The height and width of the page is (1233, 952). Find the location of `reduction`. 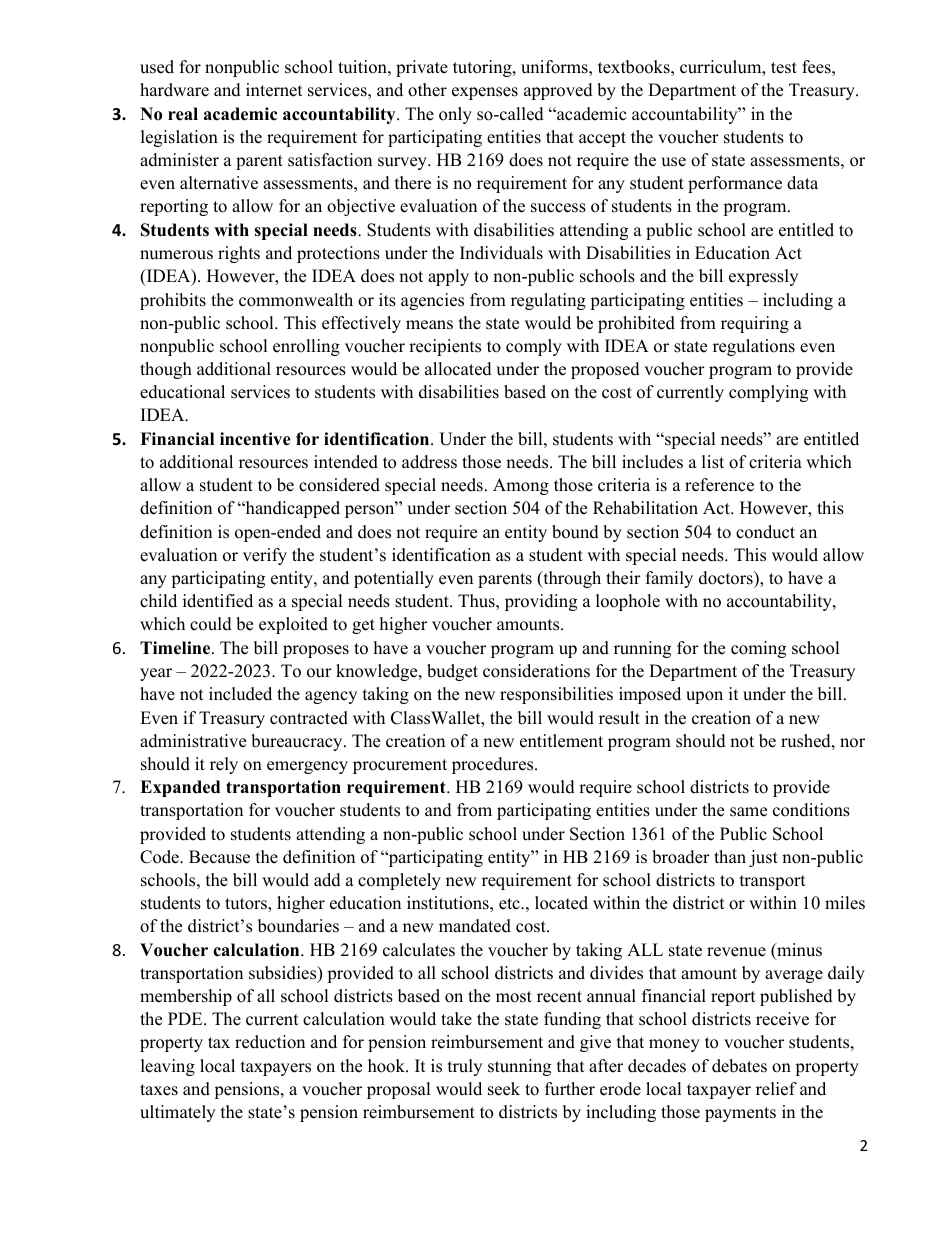

reduction is located at coordinates (270, 1042).
